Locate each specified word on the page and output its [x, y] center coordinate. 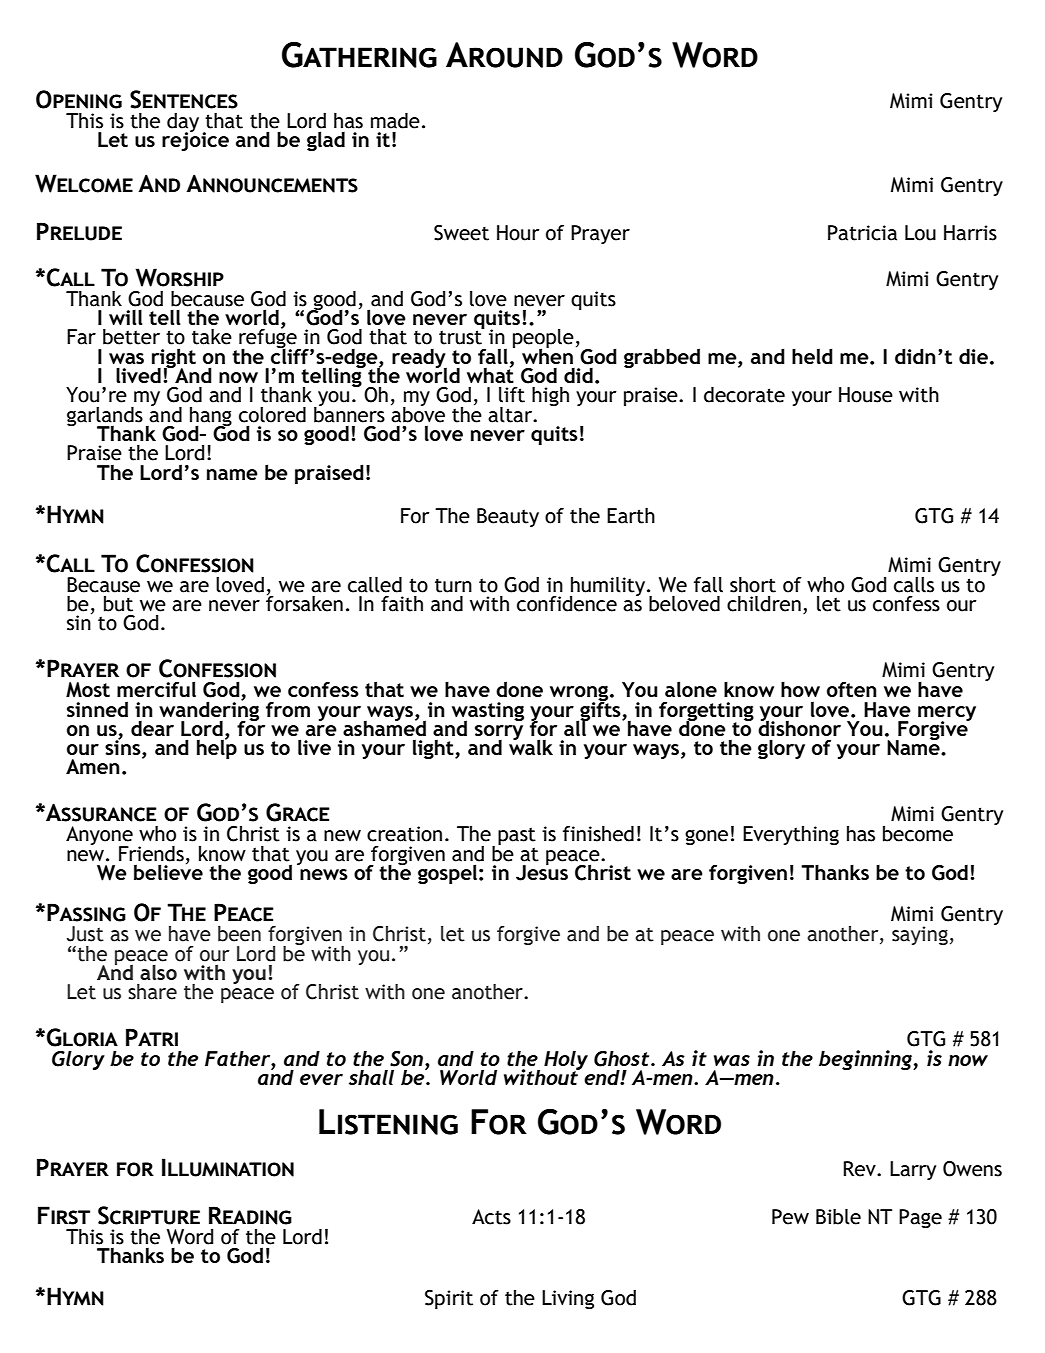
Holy [566, 1062]
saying [920, 935]
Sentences [184, 99]
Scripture [149, 1215]
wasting [488, 712]
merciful [156, 689]
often [852, 689]
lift [512, 395]
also [158, 972]
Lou [920, 233]
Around [504, 55]
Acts [491, 1217]
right [174, 359]
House [866, 395]
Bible [838, 1217]
